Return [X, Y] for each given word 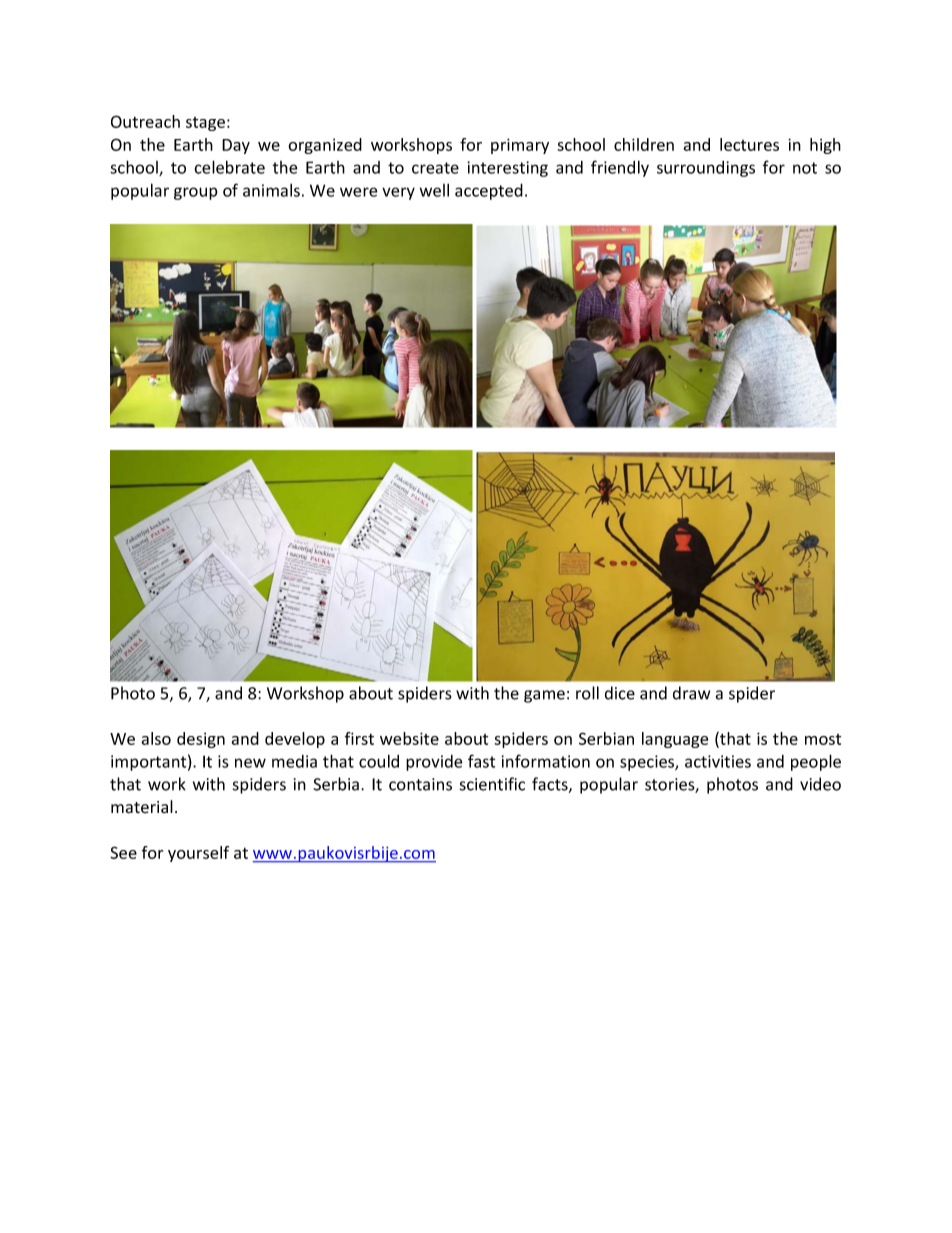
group [196, 193]
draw [691, 693]
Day [236, 146]
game [544, 696]
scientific [492, 784]
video [820, 784]
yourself [198, 854]
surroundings [706, 169]
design [201, 740]
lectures [749, 144]
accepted [489, 191]
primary [520, 146]
